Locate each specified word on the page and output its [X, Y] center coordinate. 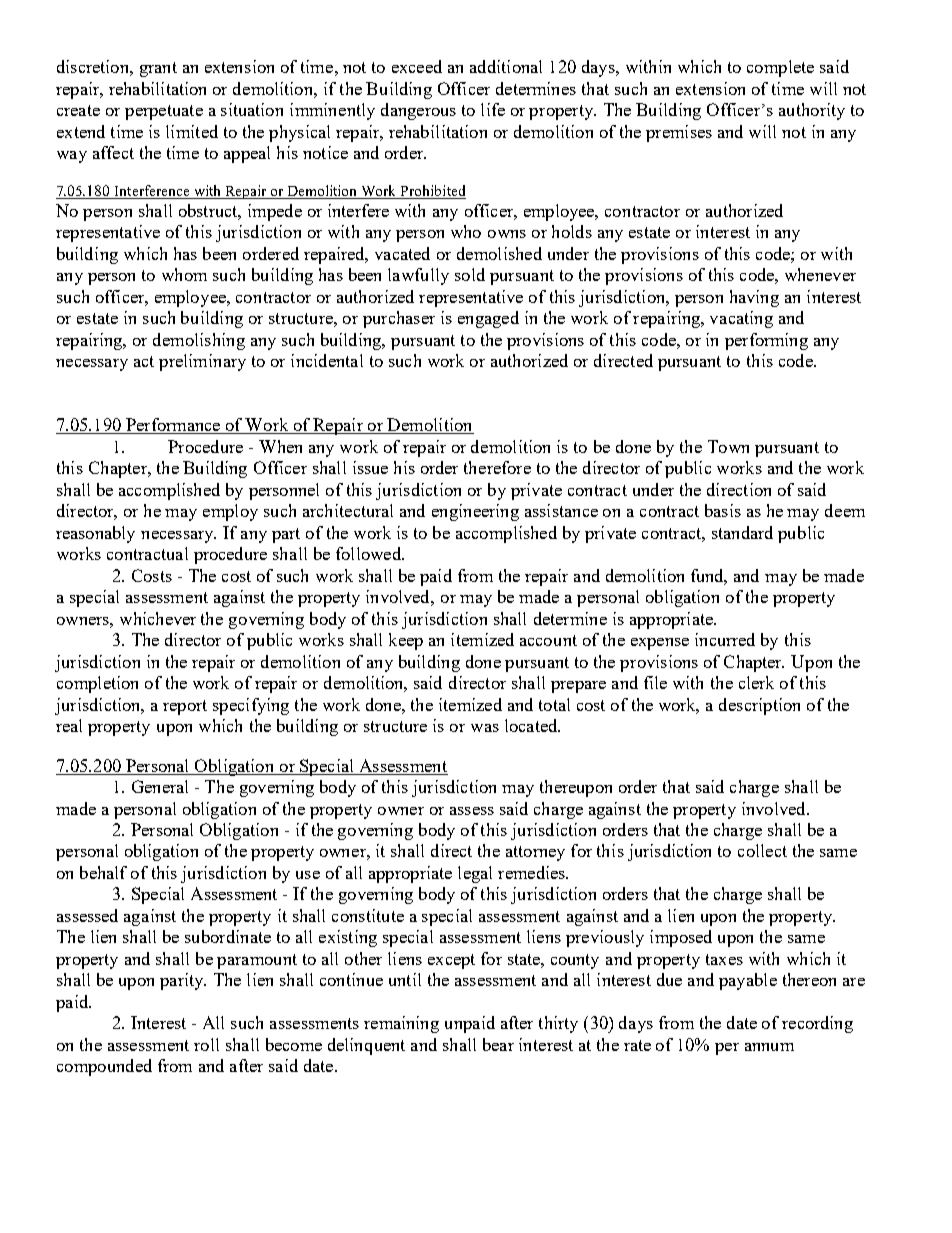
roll [206, 1044]
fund [709, 576]
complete [780, 68]
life [493, 109]
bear [498, 1044]
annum [769, 1047]
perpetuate [164, 112]
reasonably [95, 534]
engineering [475, 512]
